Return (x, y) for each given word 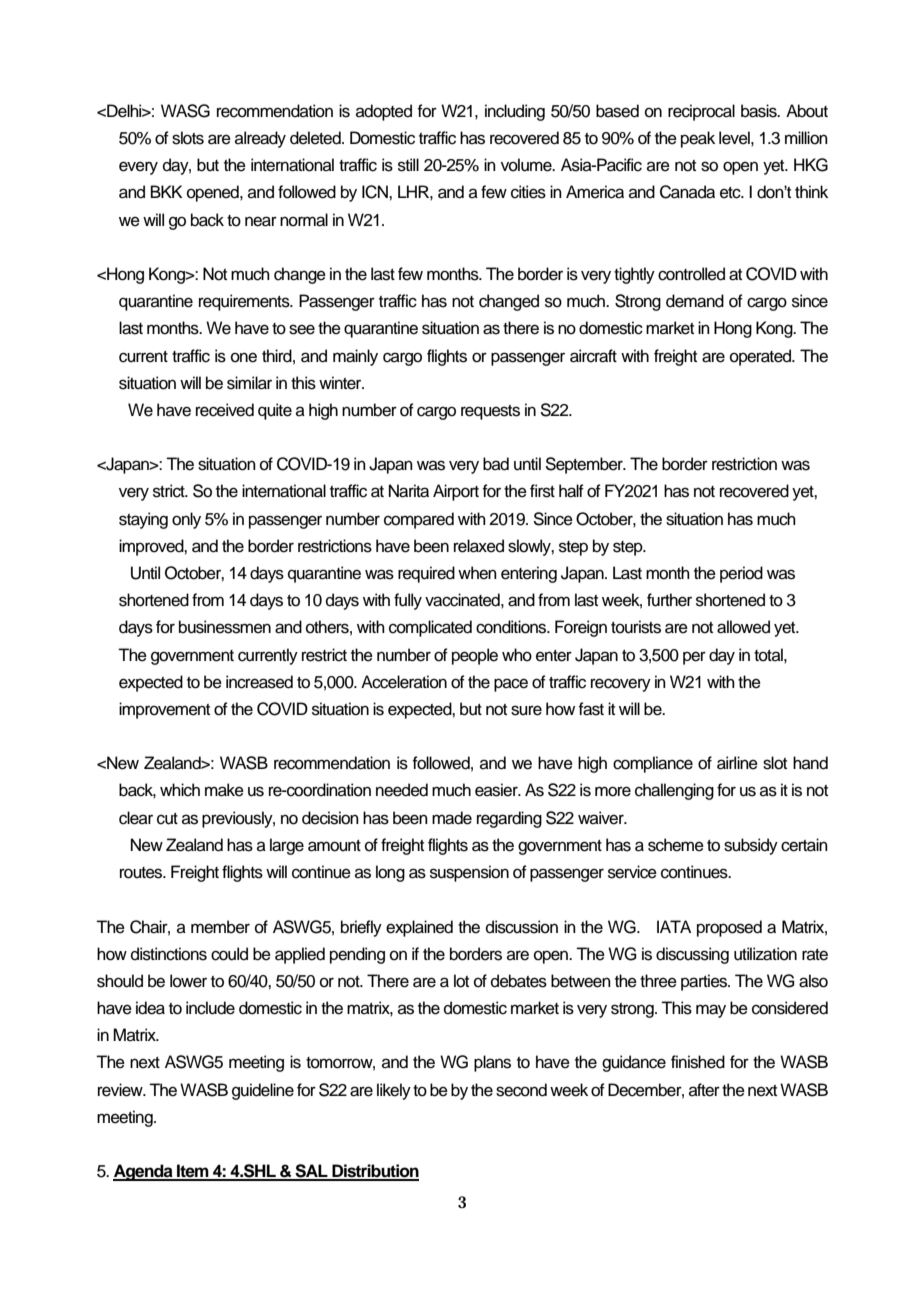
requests (490, 412)
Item (193, 1172)
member (220, 927)
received (225, 410)
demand (695, 301)
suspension (469, 873)
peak (698, 139)
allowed (743, 627)
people (475, 656)
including (515, 112)
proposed (729, 928)
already (260, 139)
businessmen (225, 627)
